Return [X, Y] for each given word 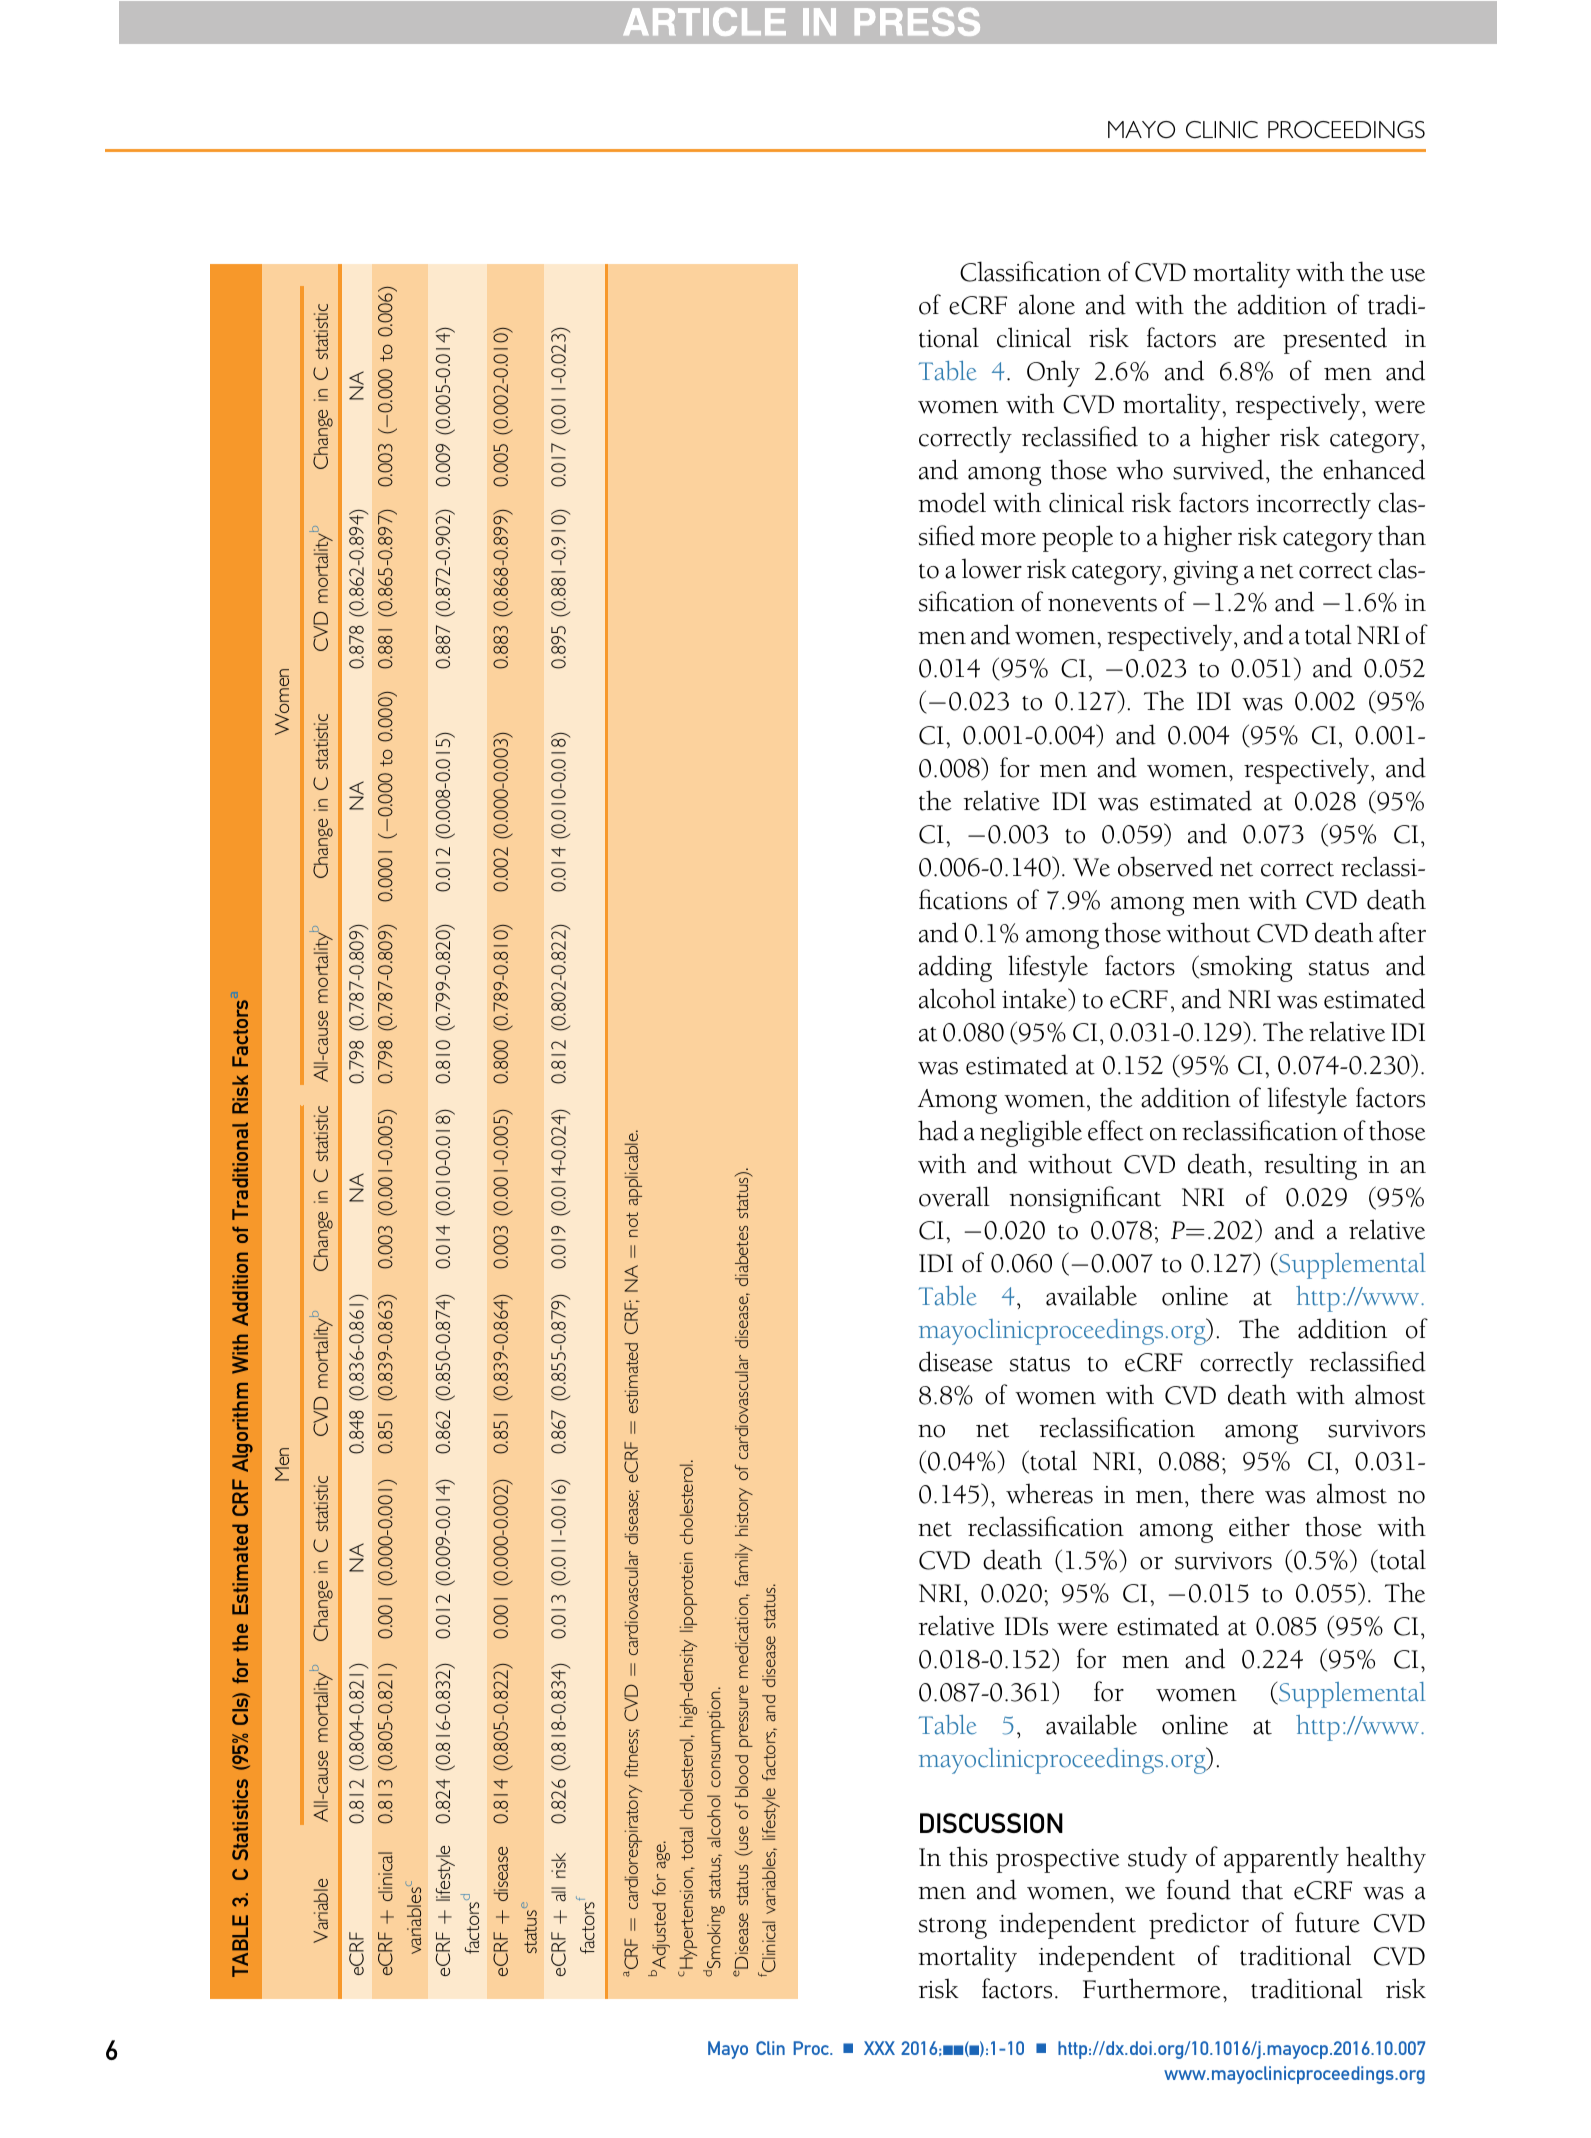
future [1327, 1922]
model [952, 502]
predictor [1199, 1925]
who [1139, 469]
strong [953, 1928]
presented [1335, 340]
